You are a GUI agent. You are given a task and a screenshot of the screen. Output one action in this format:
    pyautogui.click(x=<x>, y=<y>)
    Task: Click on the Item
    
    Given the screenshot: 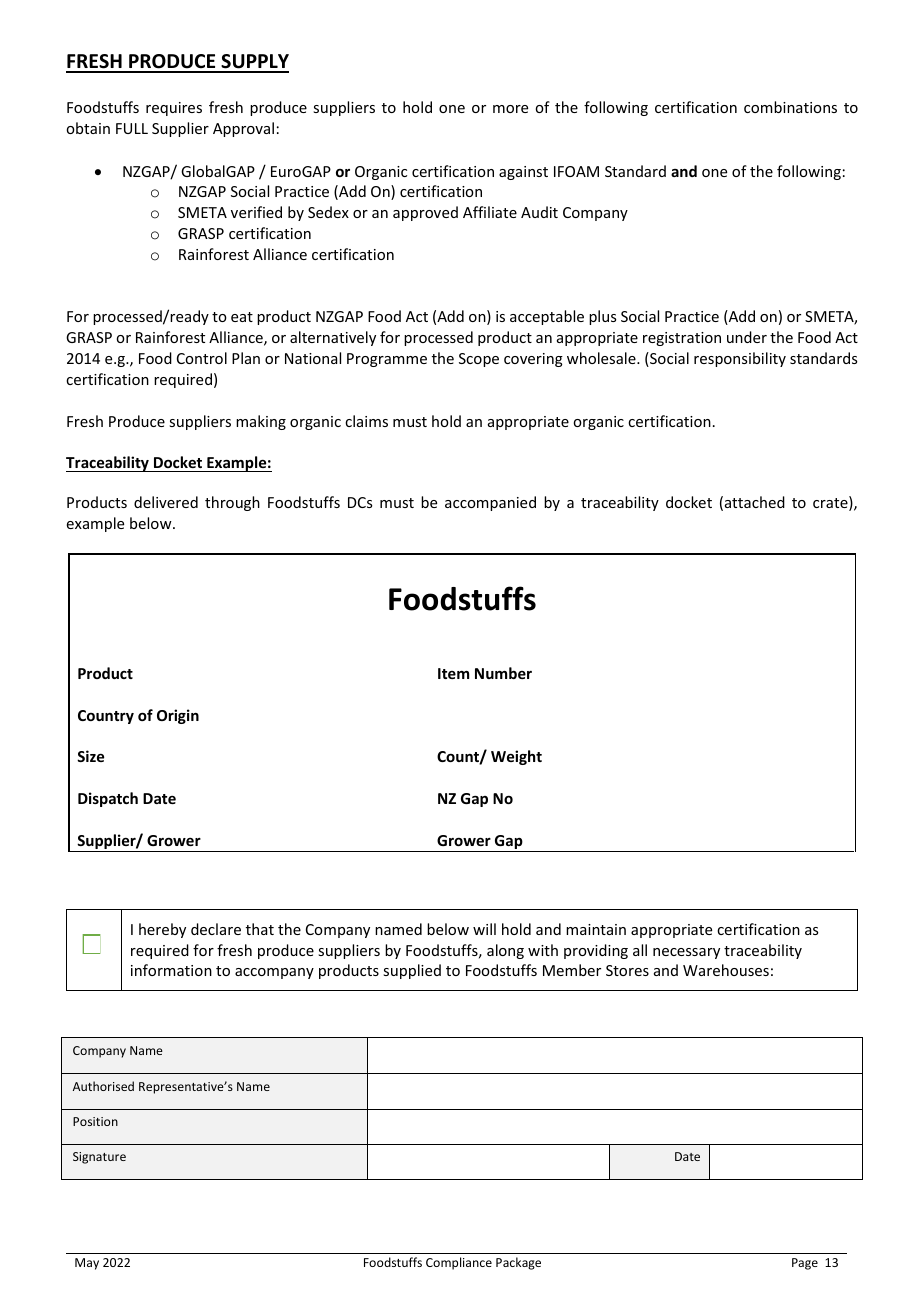 What is the action you would take?
    pyautogui.click(x=453, y=673)
